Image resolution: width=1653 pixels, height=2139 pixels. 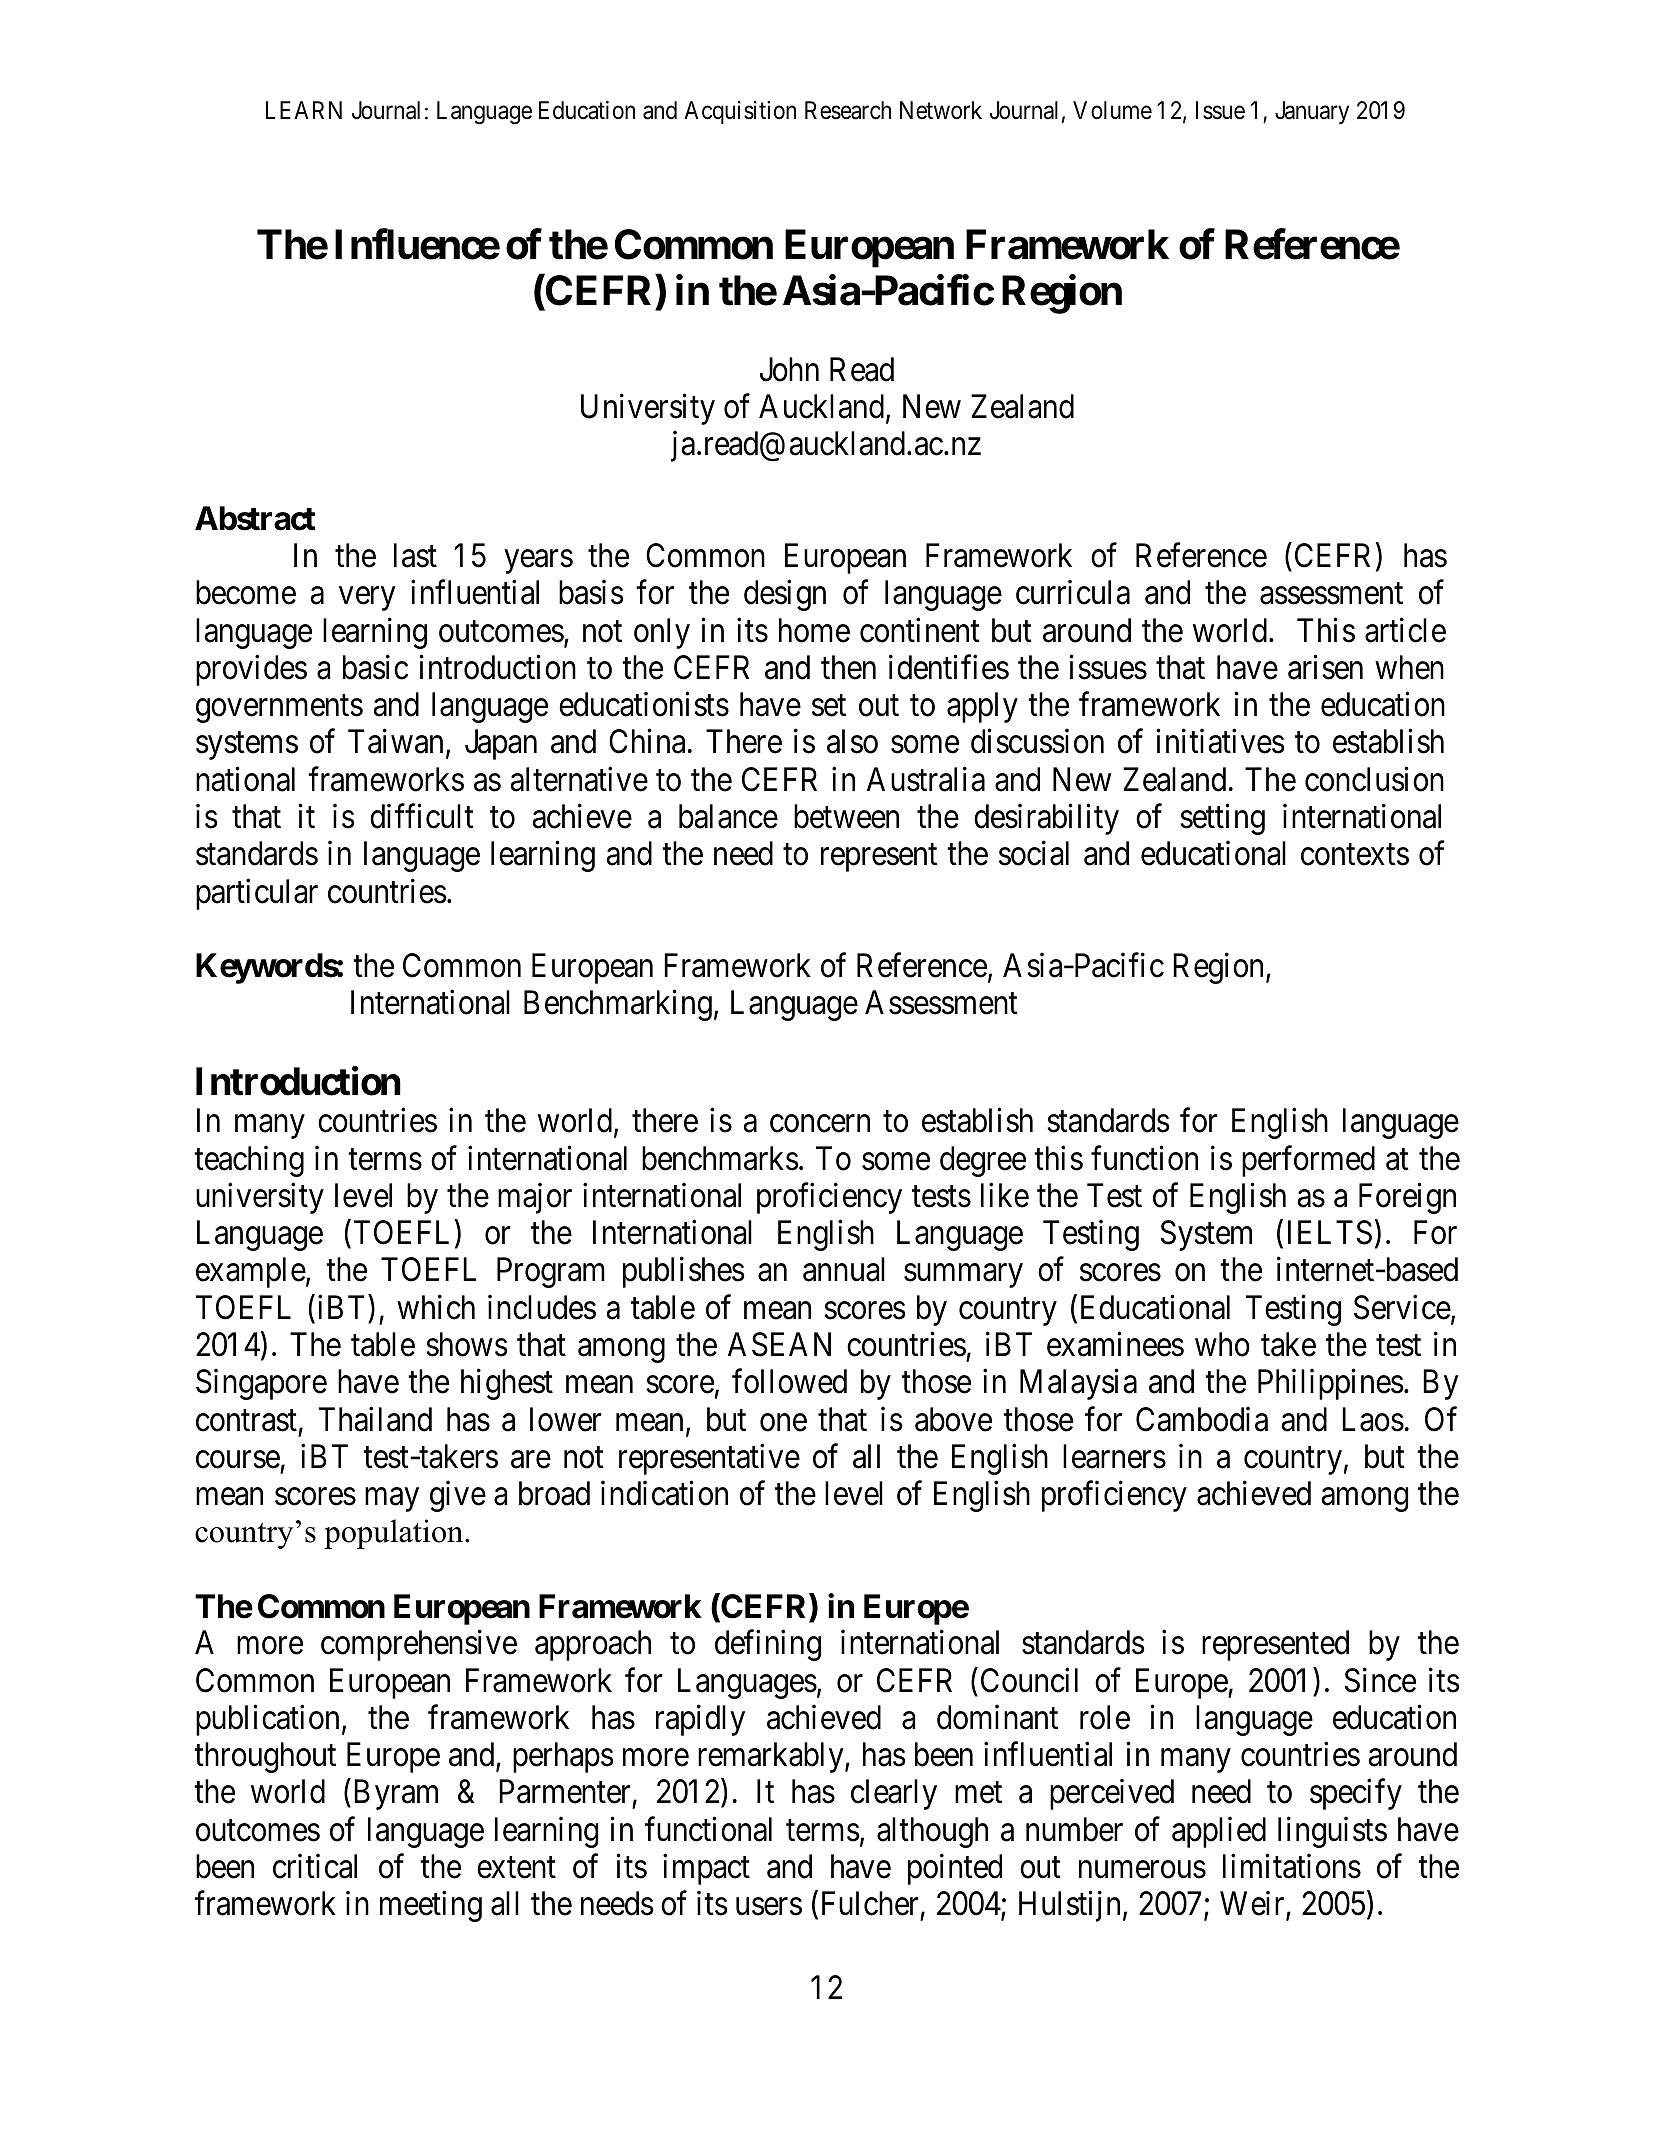 I want to click on Benchmarking, so click(x=618, y=1005).
